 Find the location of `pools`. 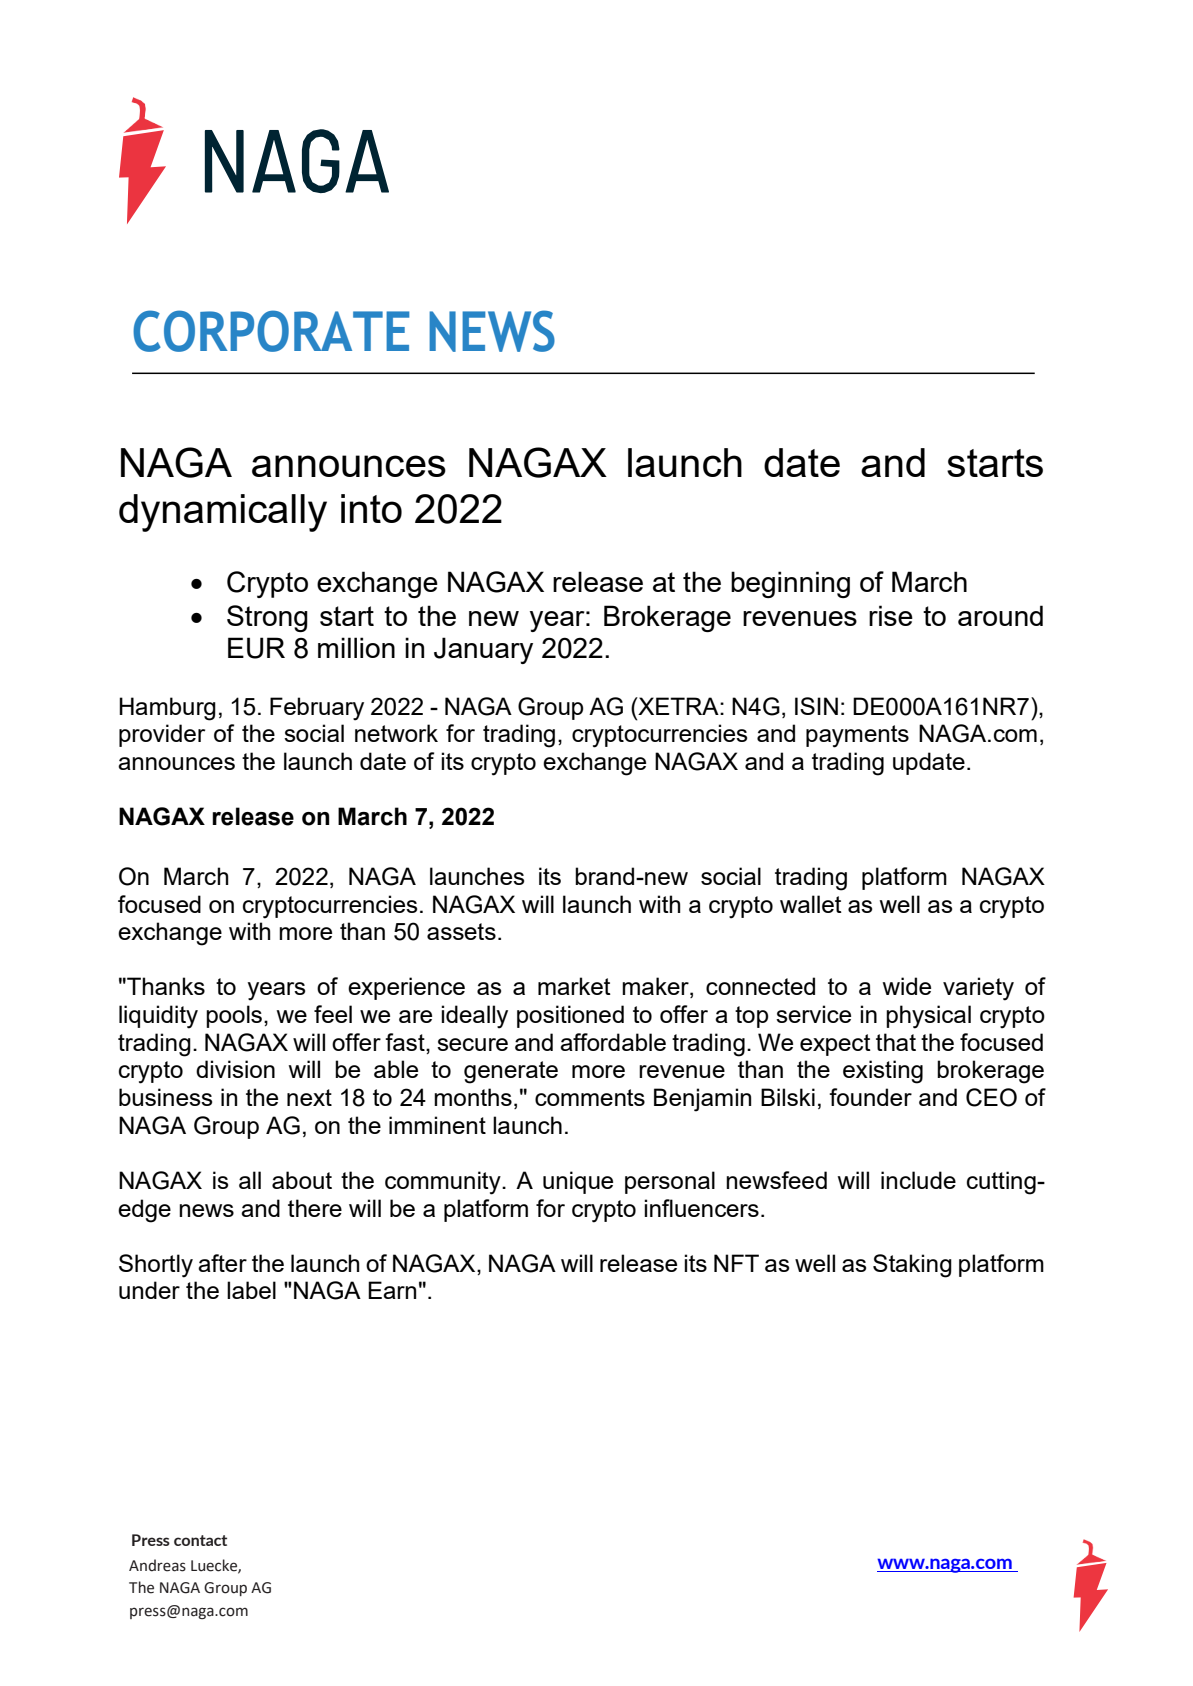

pools is located at coordinates (235, 1016).
